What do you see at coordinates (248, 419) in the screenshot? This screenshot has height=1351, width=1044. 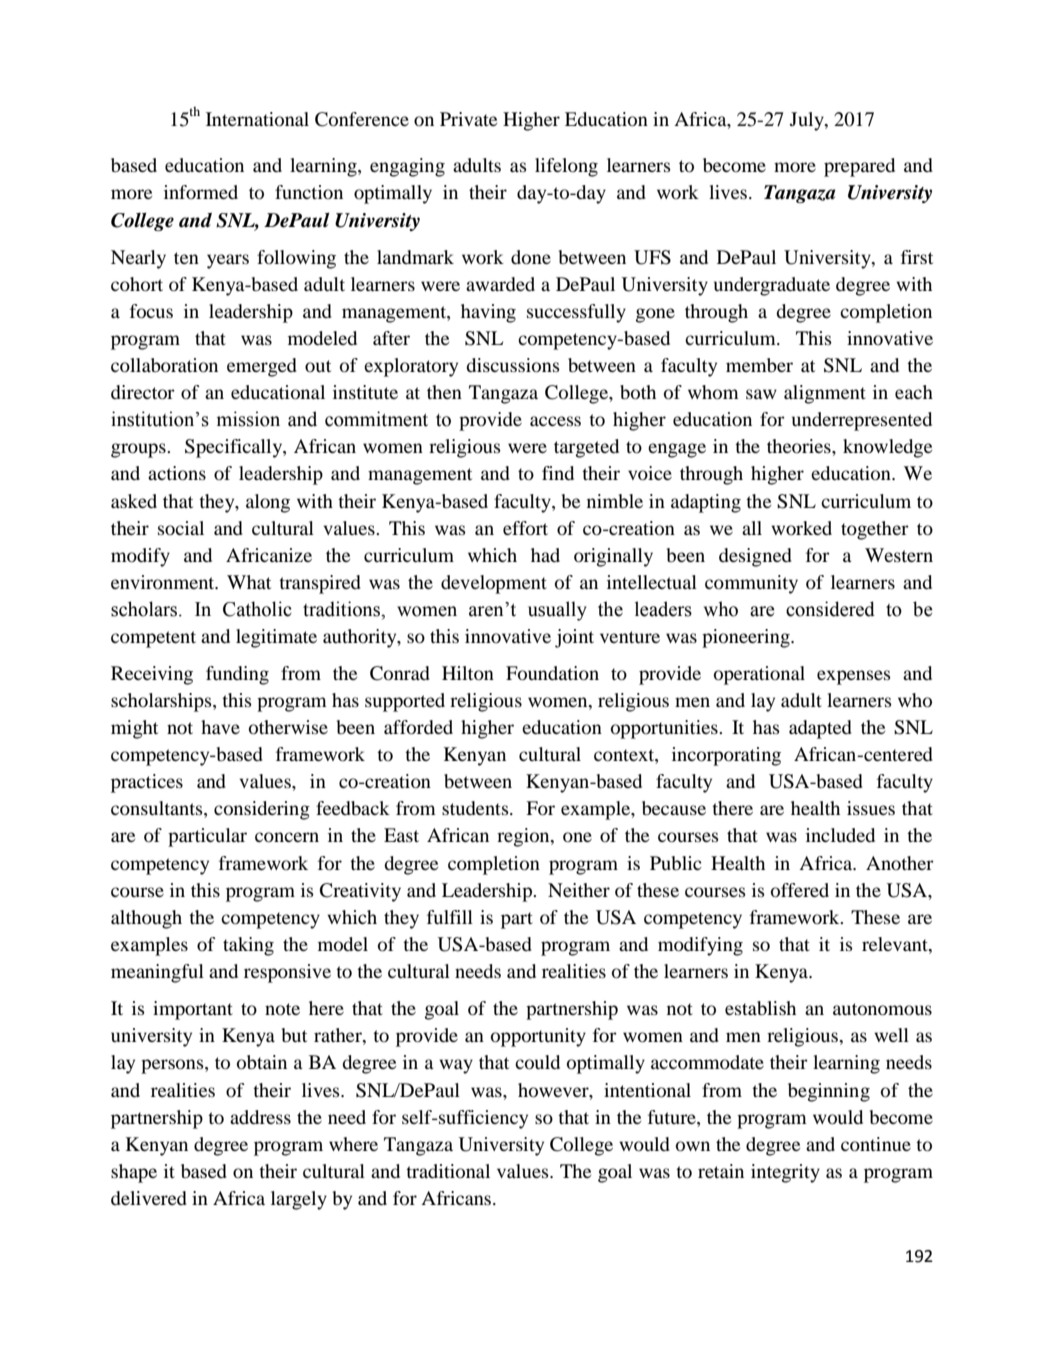 I see `mission` at bounding box center [248, 419].
